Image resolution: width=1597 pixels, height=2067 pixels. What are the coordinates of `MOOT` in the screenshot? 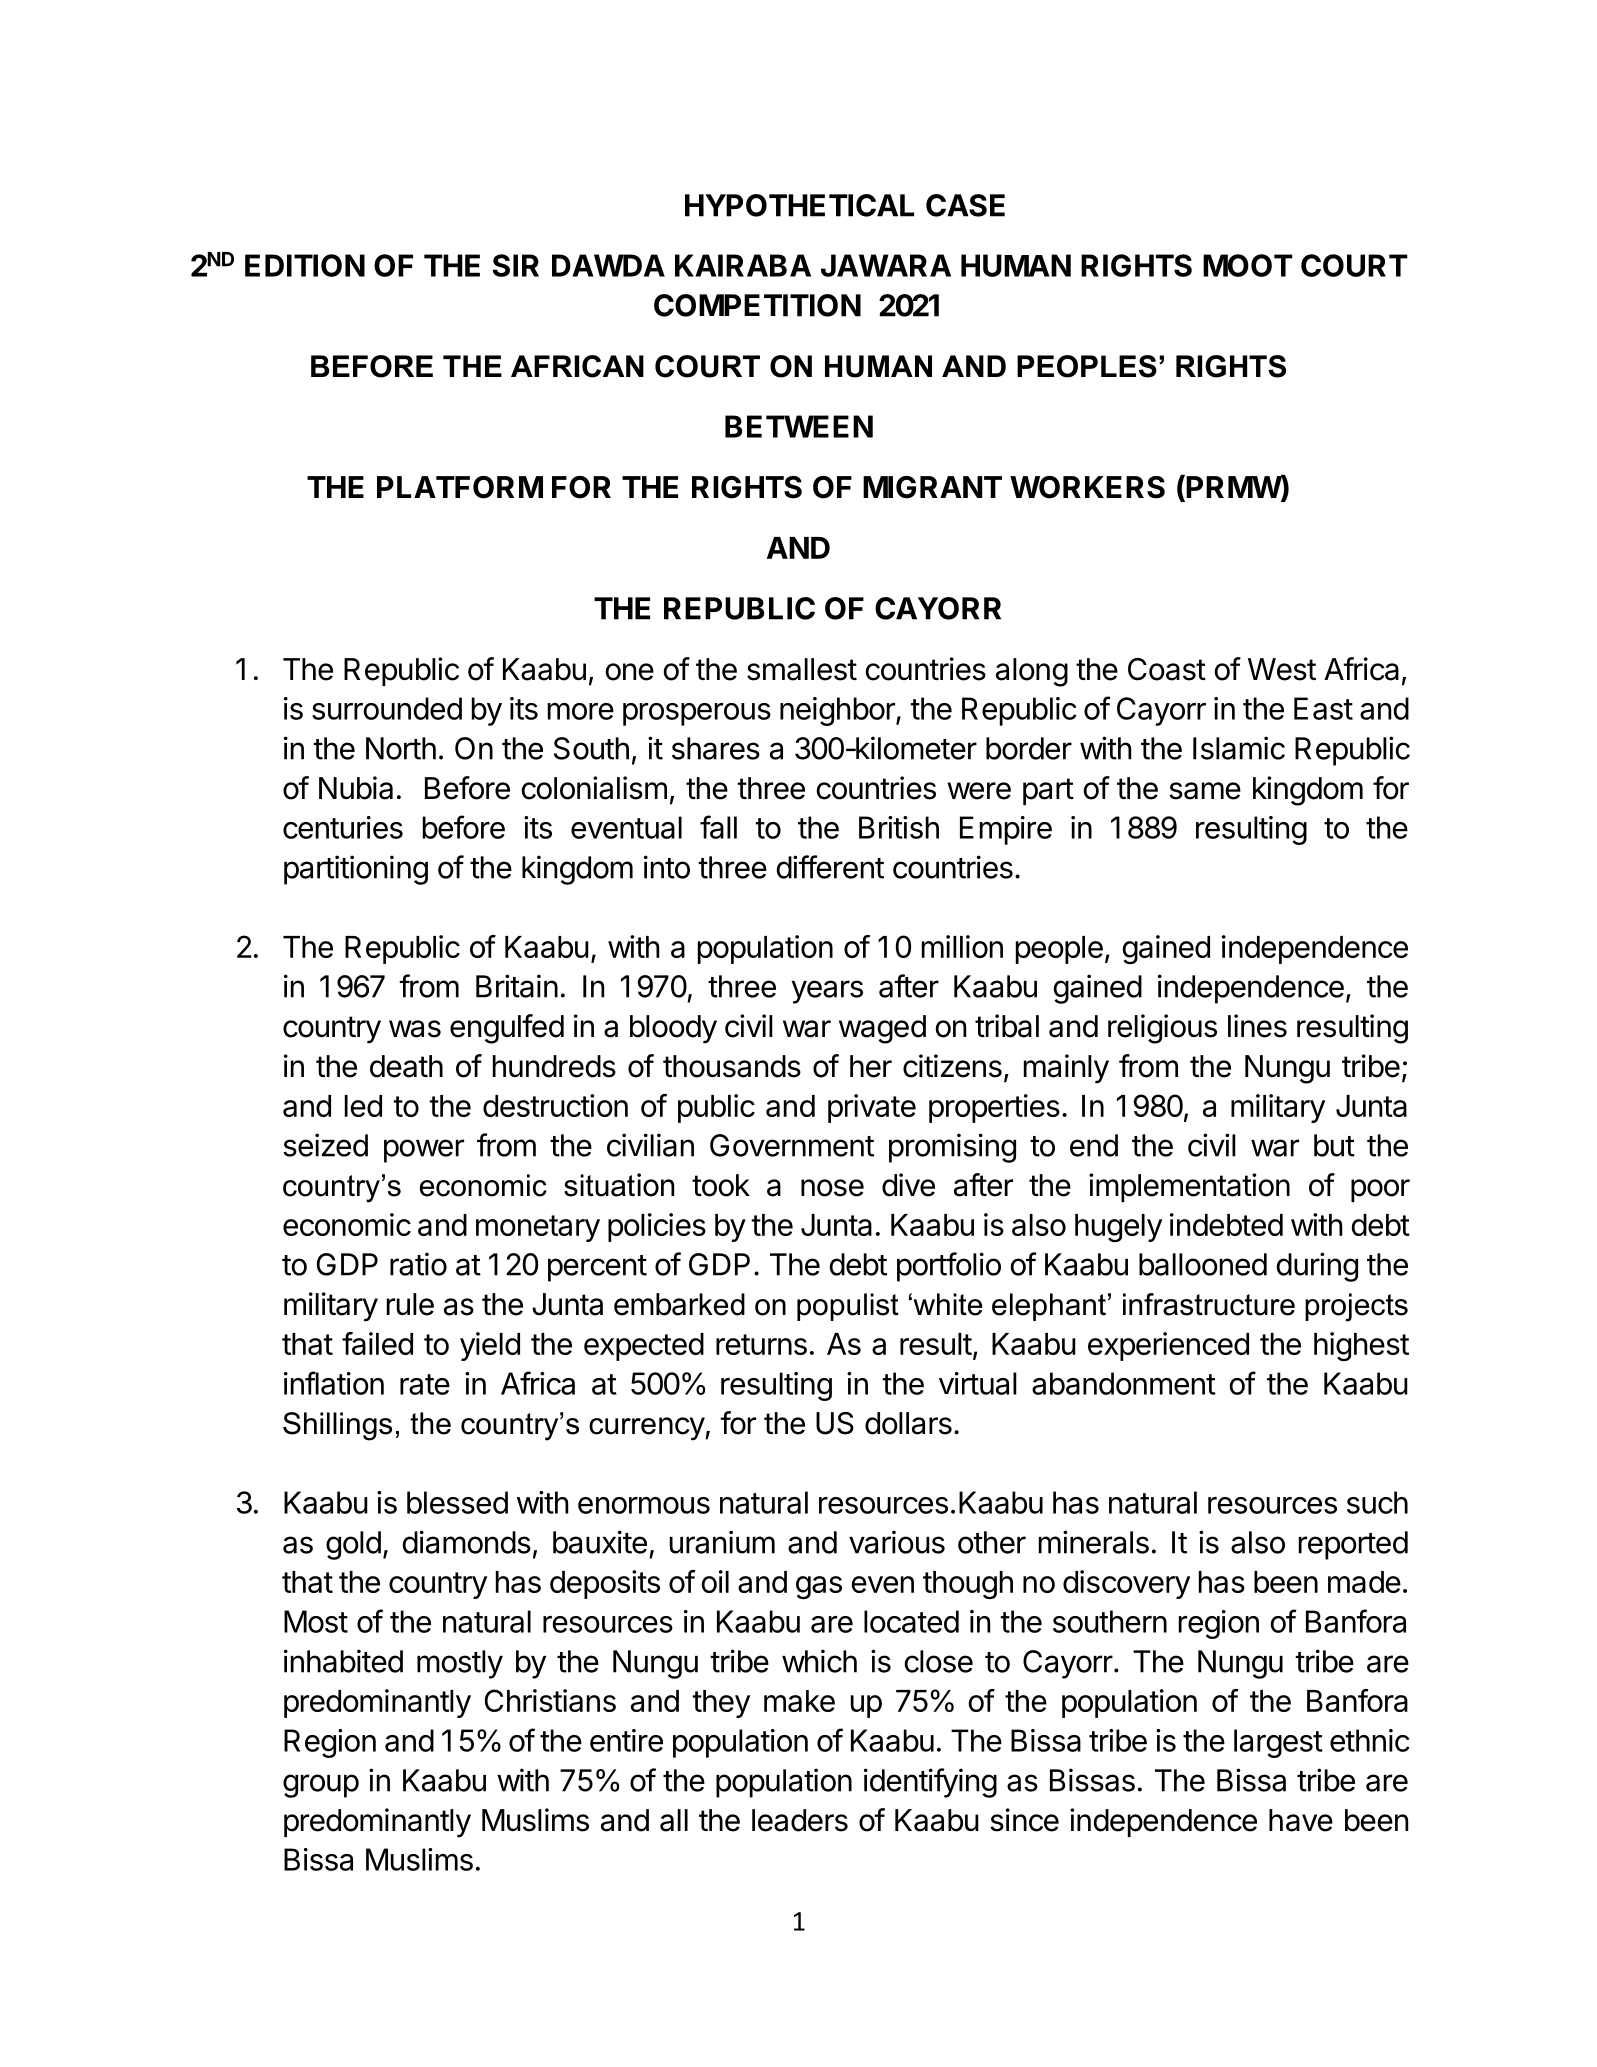 It's located at (1248, 265).
